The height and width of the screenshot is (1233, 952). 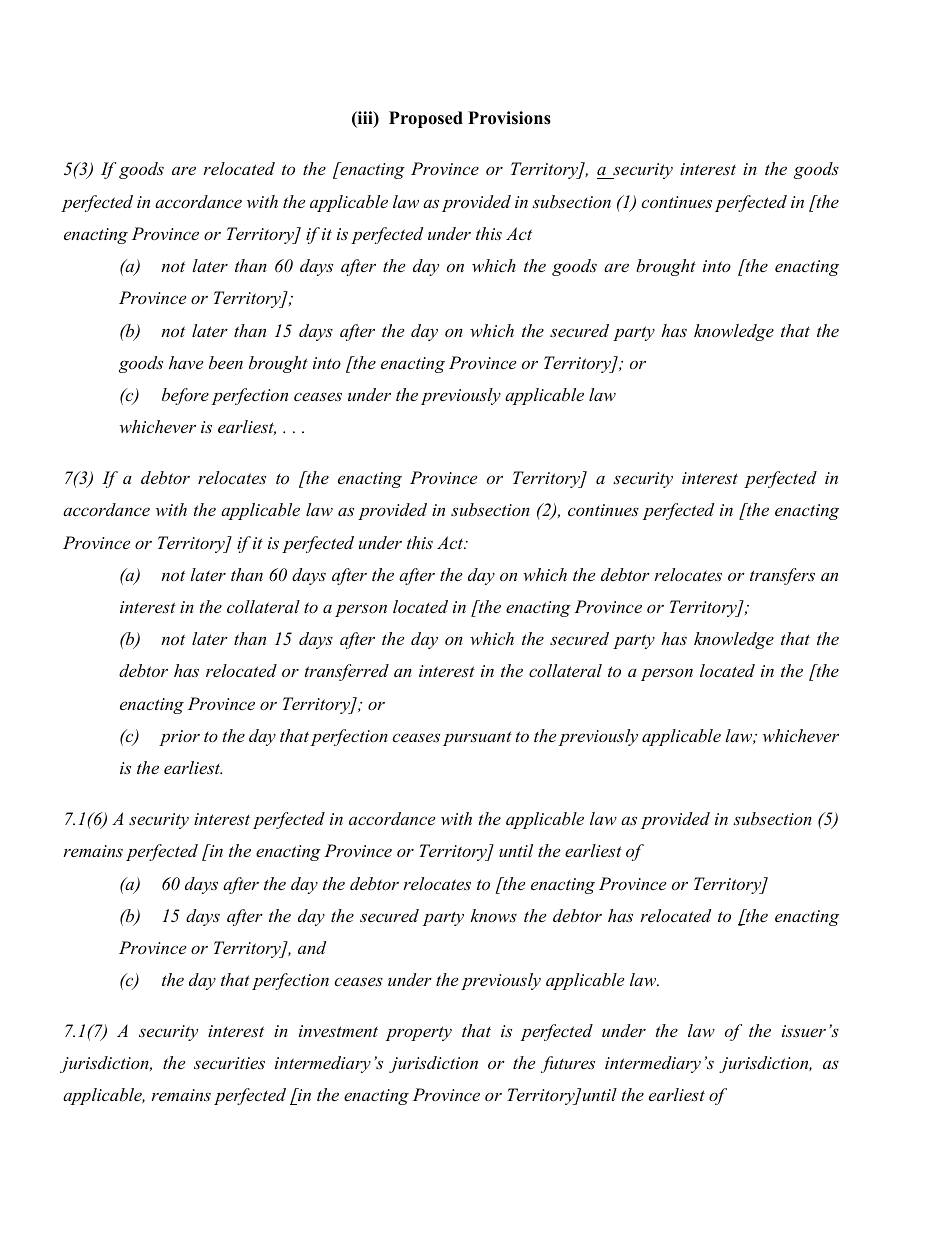 I want to click on knows, so click(x=494, y=915).
